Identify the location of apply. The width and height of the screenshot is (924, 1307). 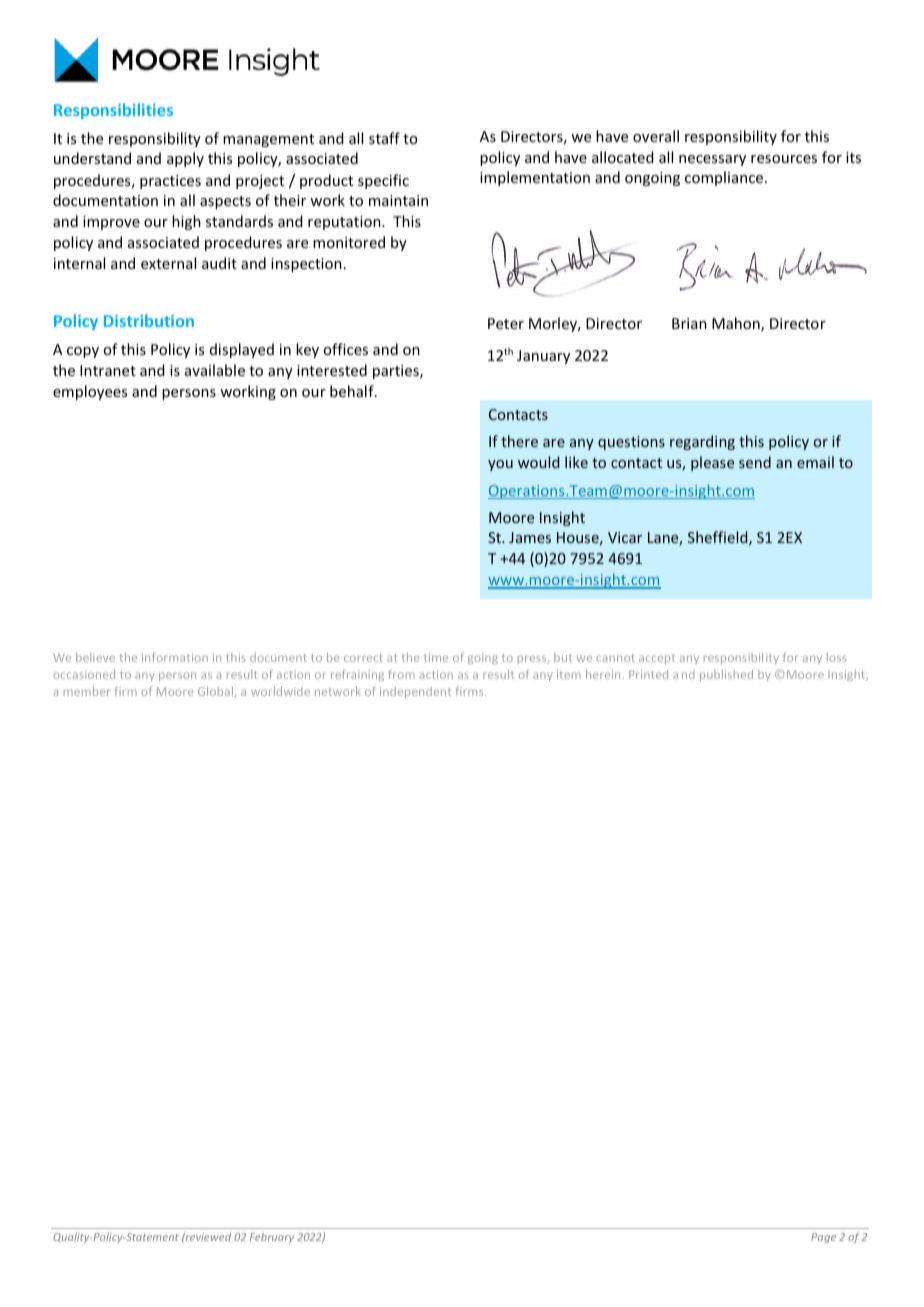
(185, 159).
